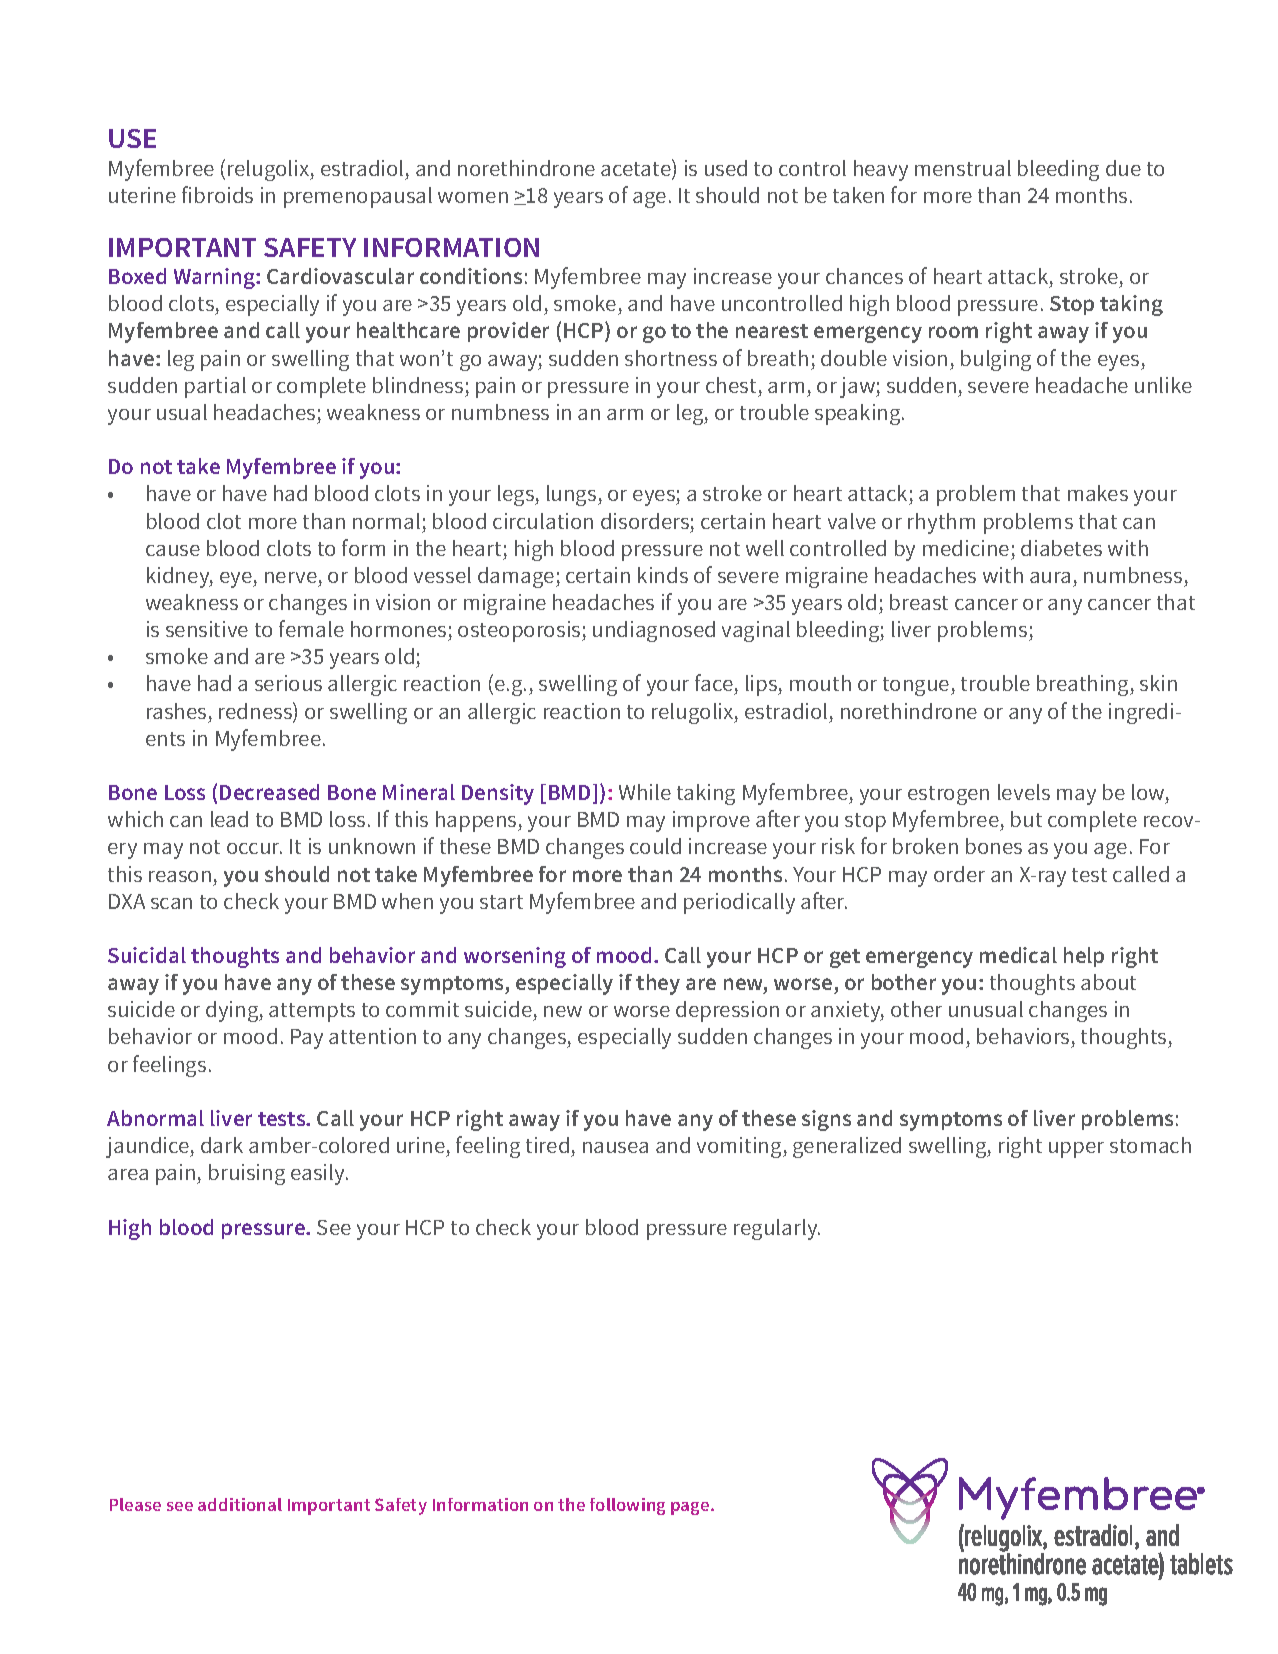  Describe the element at coordinates (963, 168) in the screenshot. I see `menstrual` at that location.
